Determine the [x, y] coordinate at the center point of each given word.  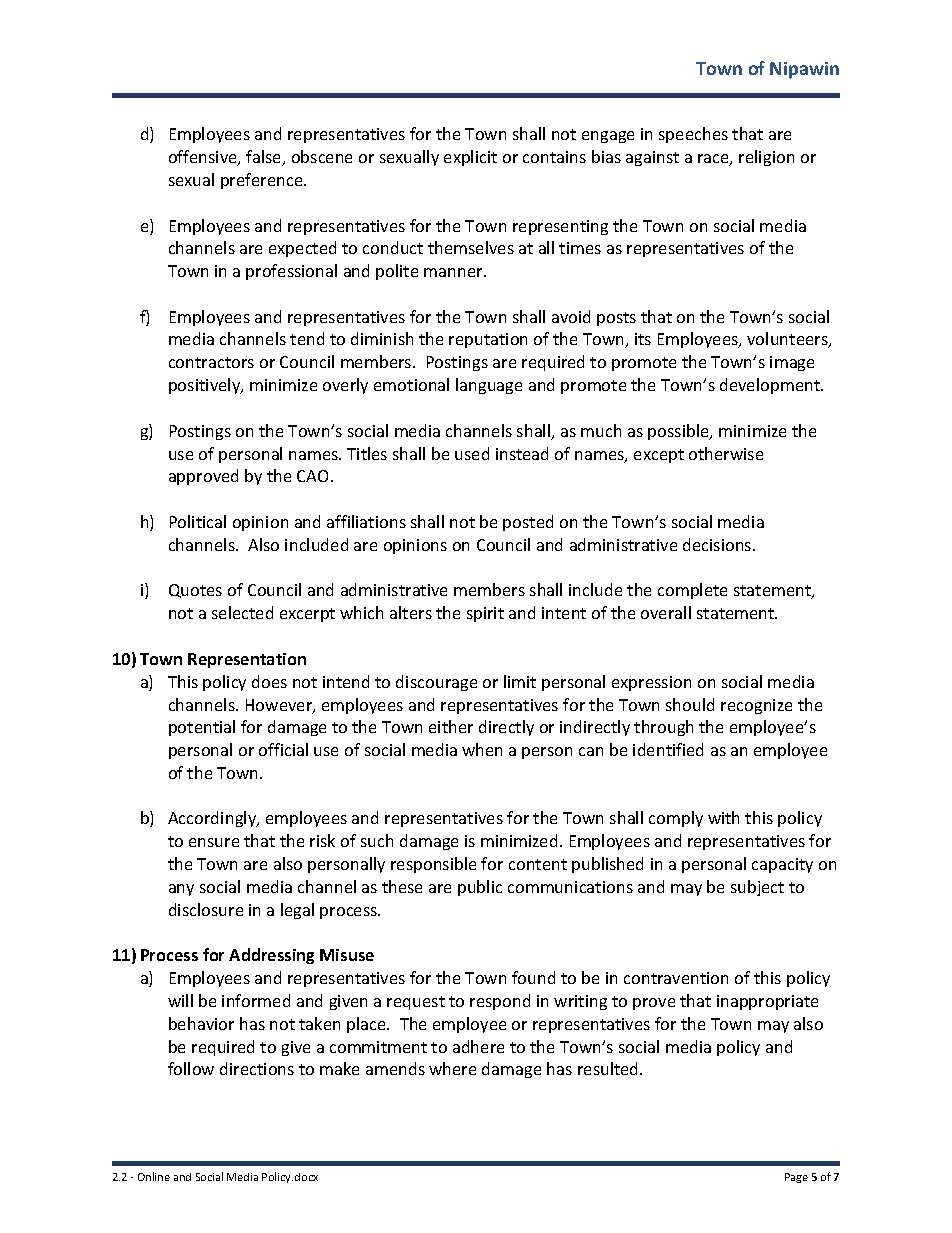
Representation [247, 660]
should [690, 704]
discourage [436, 683]
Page [796, 1178]
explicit [470, 158]
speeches [693, 135]
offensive [204, 158]
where [452, 1068]
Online [154, 1176]
